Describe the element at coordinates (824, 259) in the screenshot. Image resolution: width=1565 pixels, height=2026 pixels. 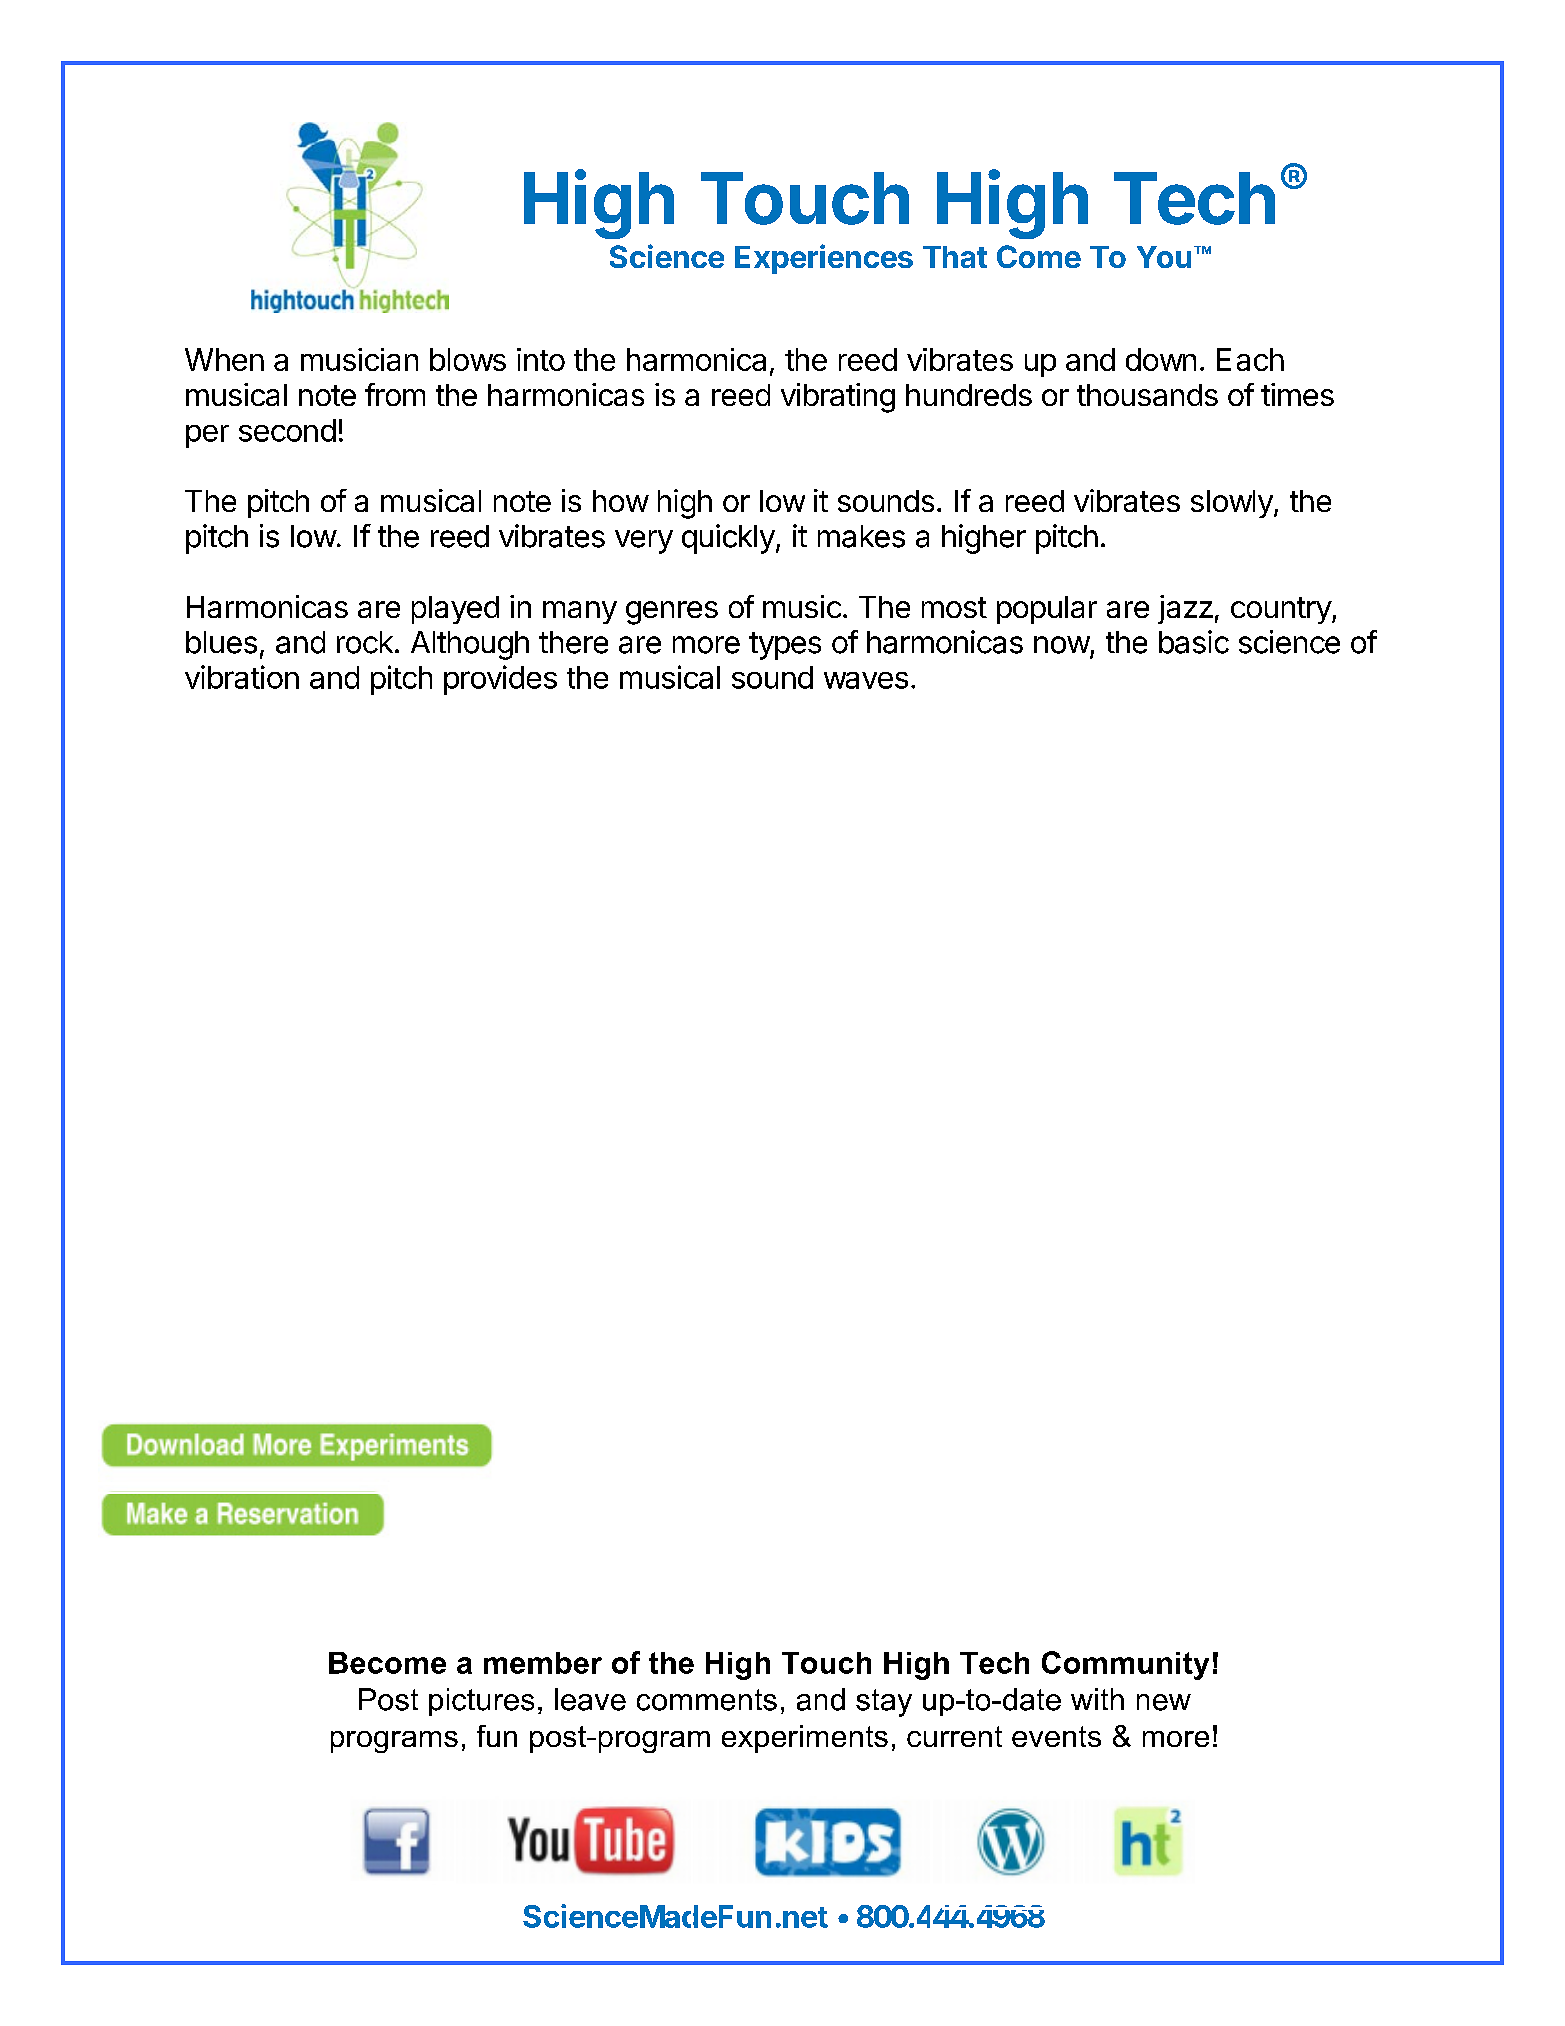
I see `Experiences` at that location.
